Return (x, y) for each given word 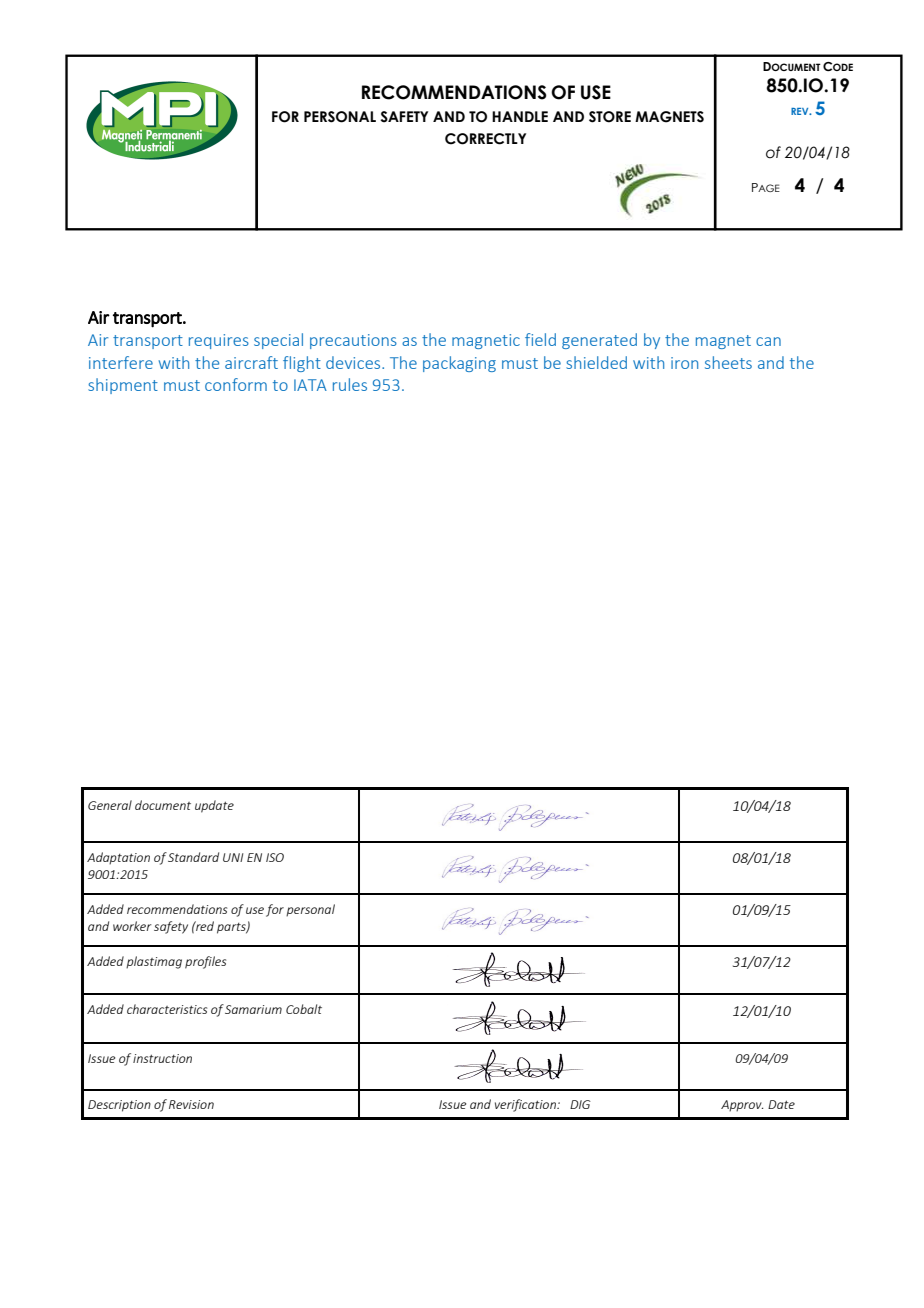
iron (684, 363)
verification (526, 1105)
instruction (162, 1058)
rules (350, 384)
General (110, 805)
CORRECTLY (485, 139)
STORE (610, 117)
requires (219, 341)
